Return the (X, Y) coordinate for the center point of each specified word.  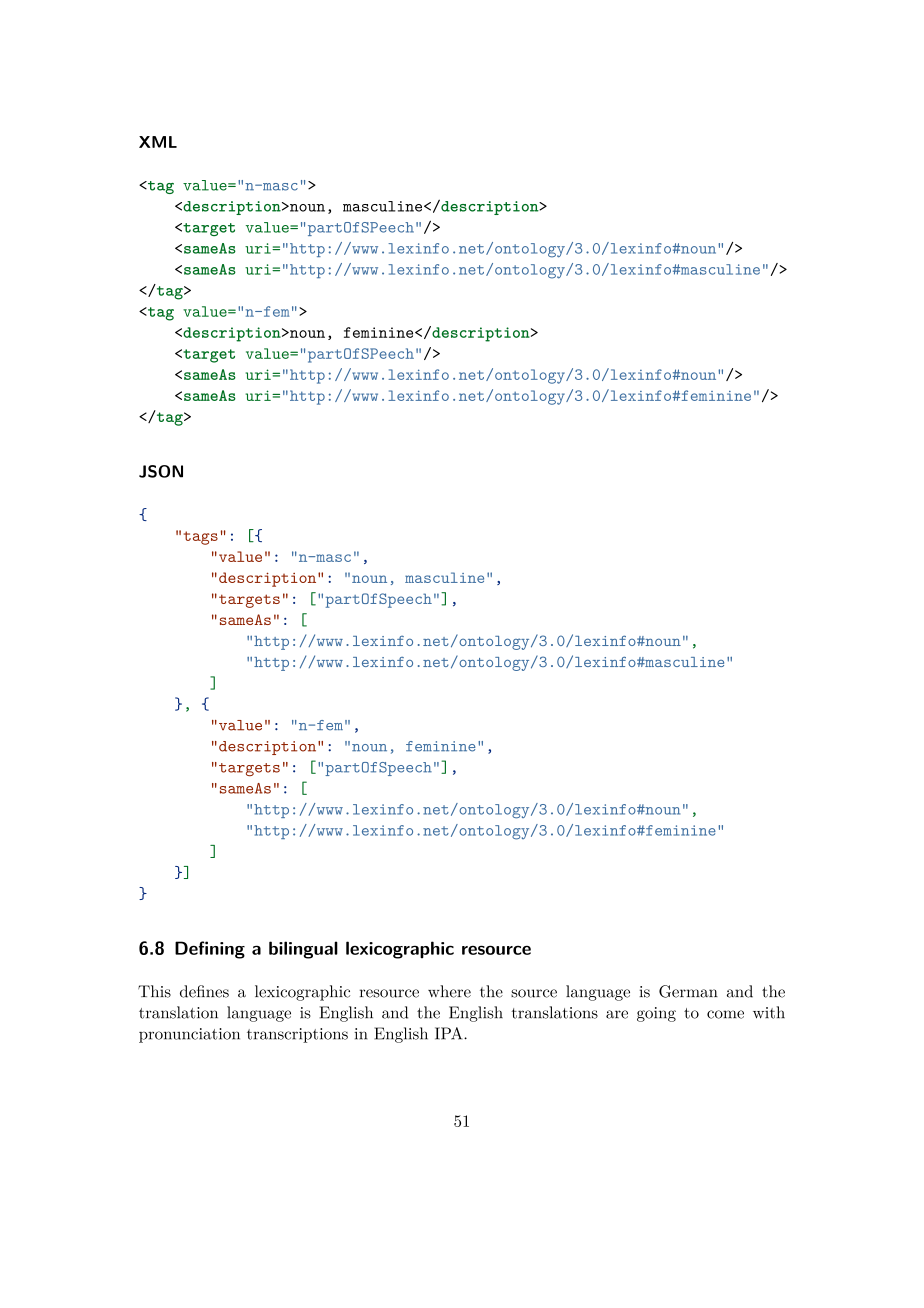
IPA (450, 1033)
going (656, 1014)
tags (201, 538)
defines (204, 991)
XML (158, 142)
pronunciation (189, 1035)
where (449, 991)
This (154, 991)
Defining (210, 950)
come (725, 1014)
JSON (161, 471)
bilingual (303, 950)
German (688, 991)
